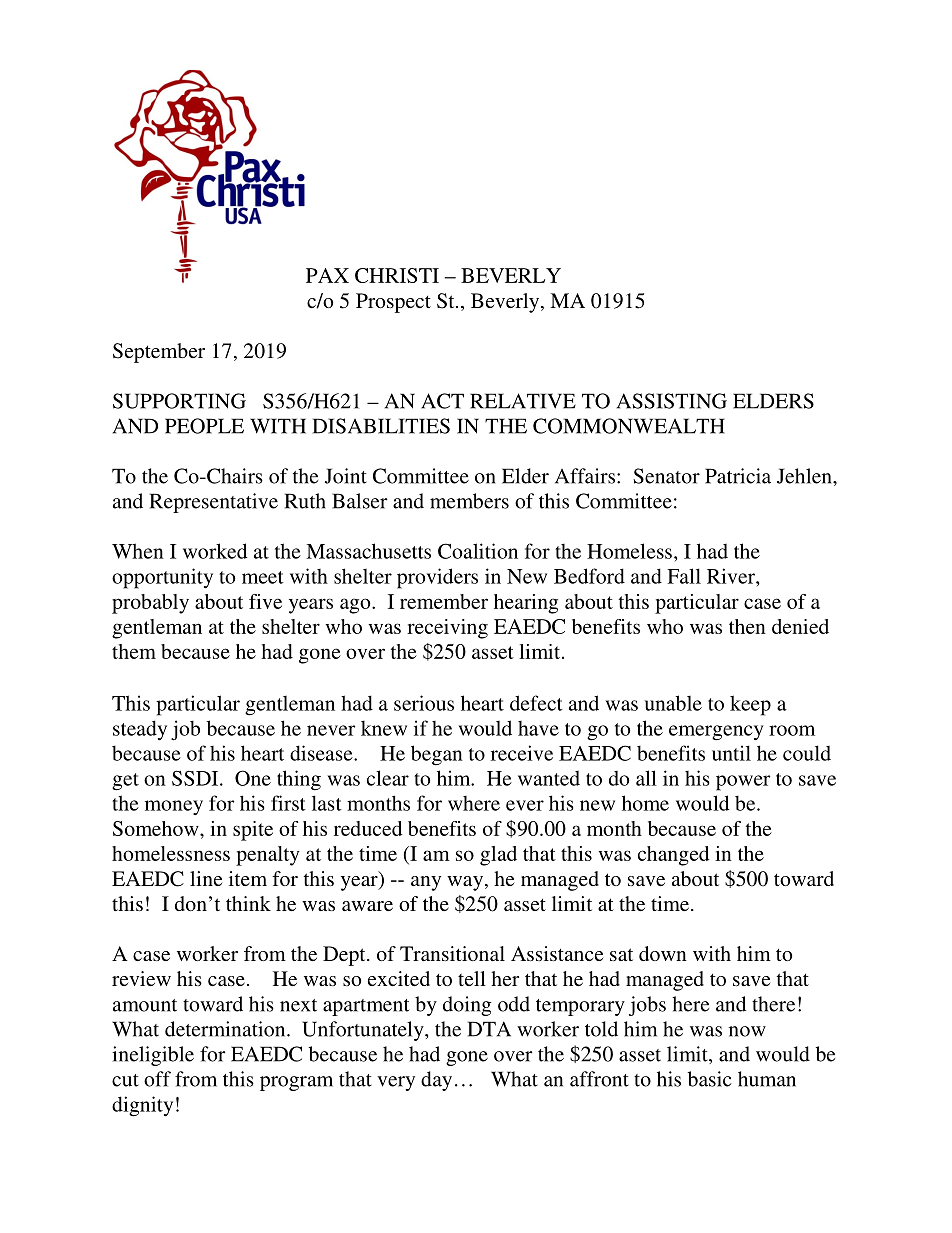 This page has height=1233, width=952. Describe the element at coordinates (469, 501) in the page. I see `members` at that location.
